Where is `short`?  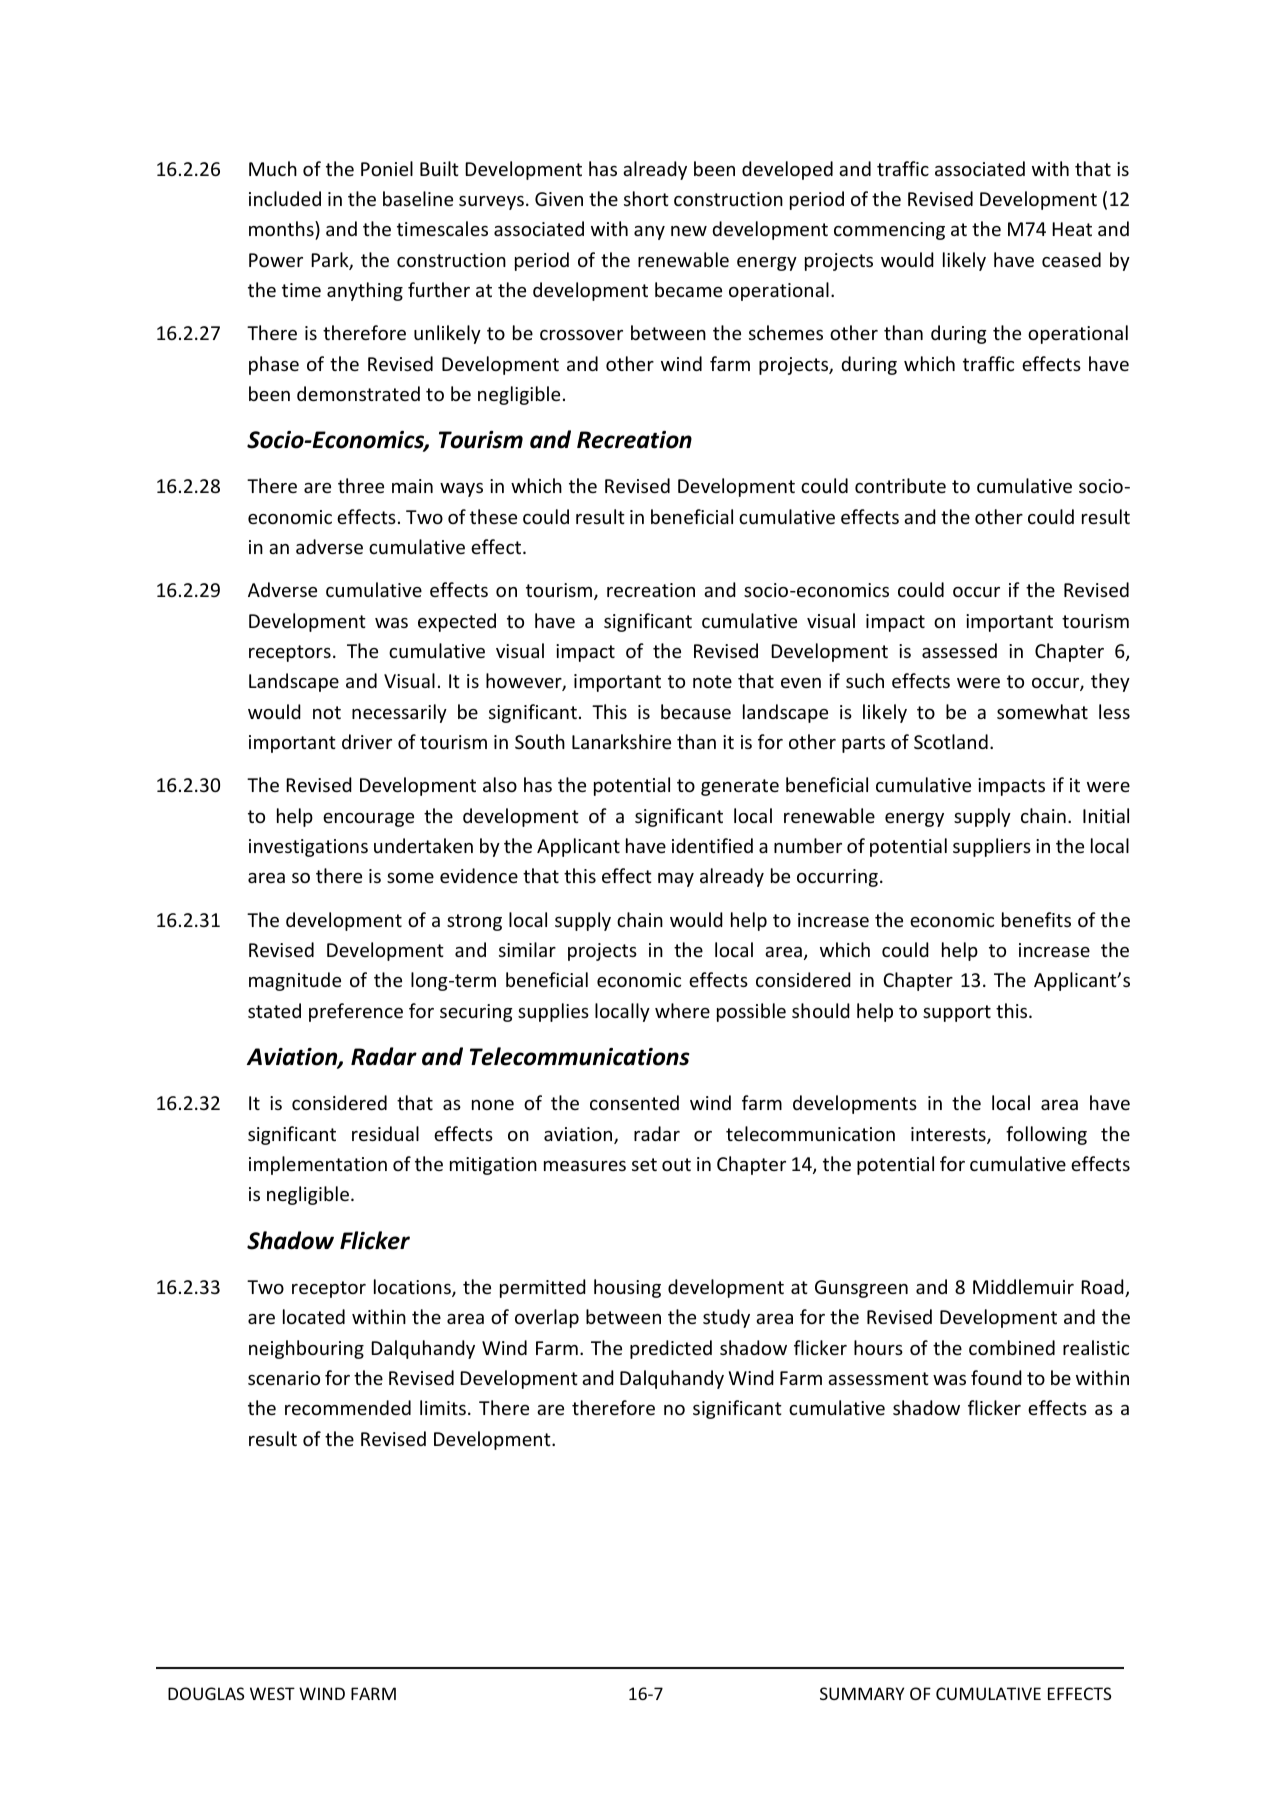
short is located at coordinates (646, 198).
